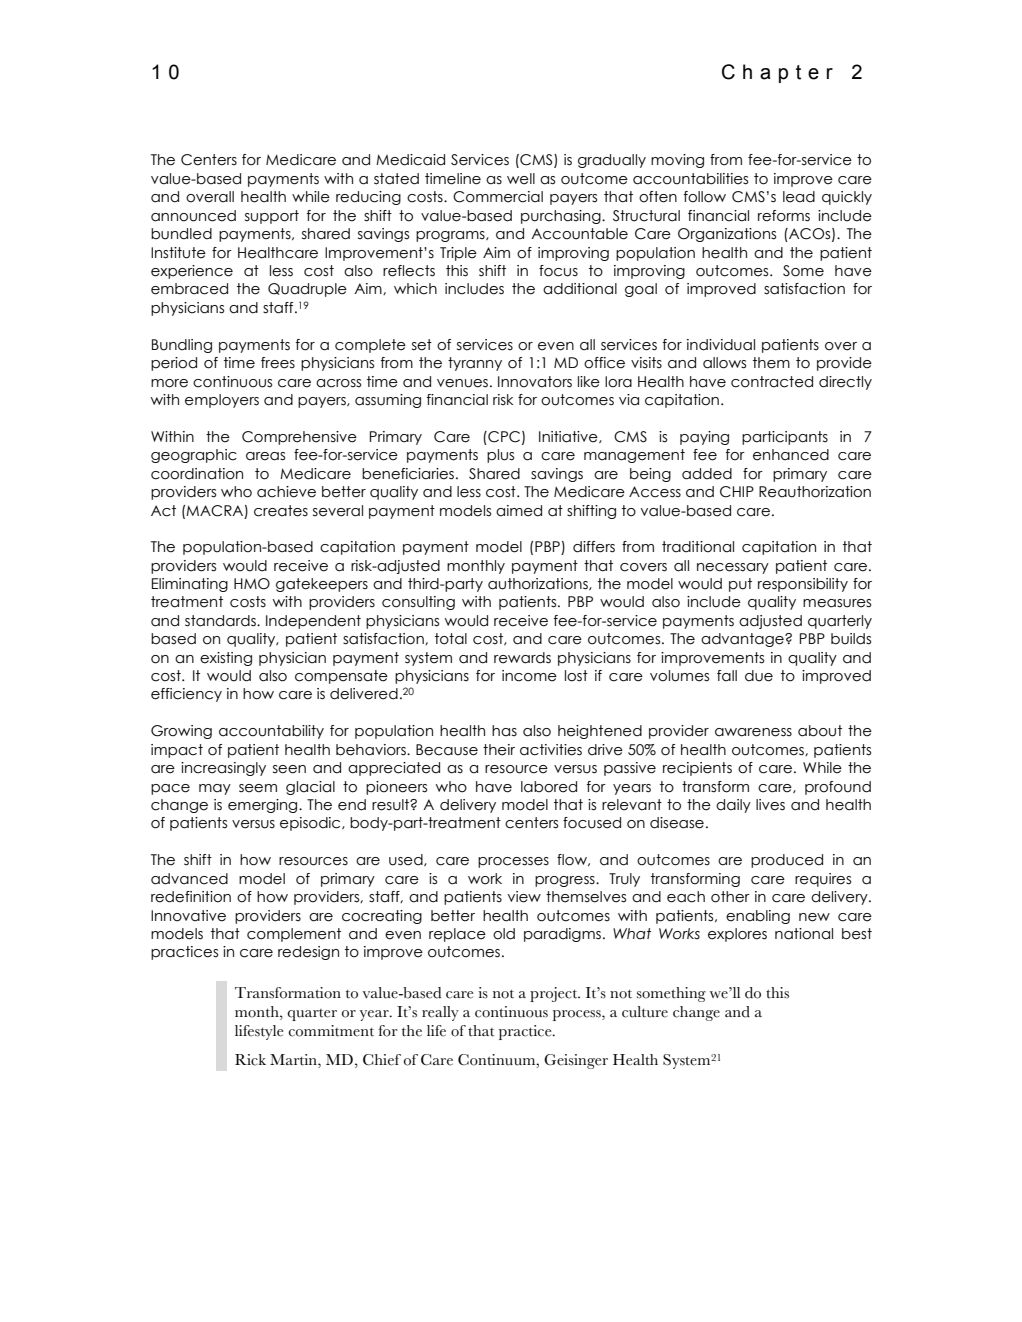 This screenshot has width=1022, height=1322. What do you see at coordinates (500, 456) in the screenshot?
I see `plus` at bounding box center [500, 456].
